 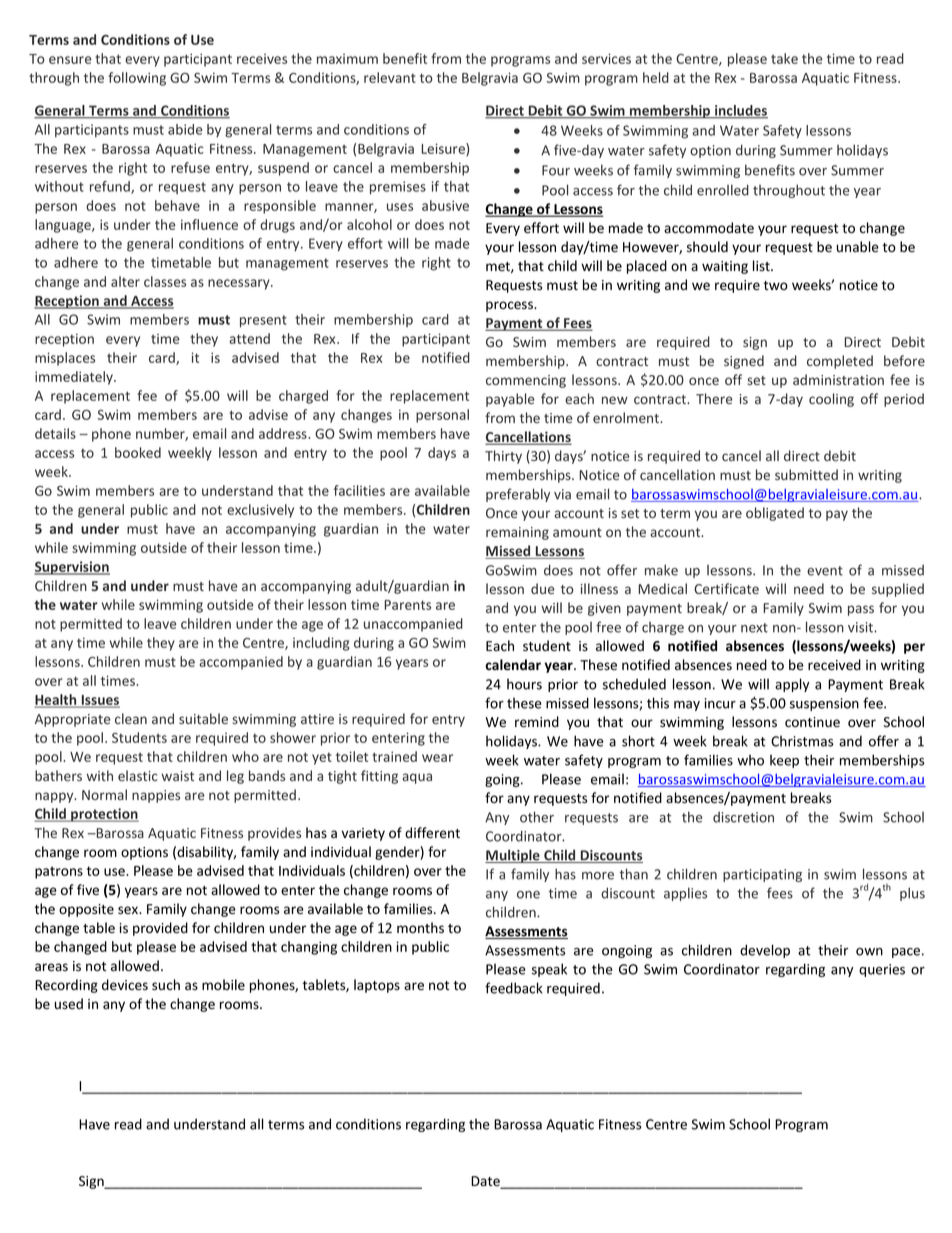 What do you see at coordinates (524, 684) in the screenshot?
I see `hours` at bounding box center [524, 684].
